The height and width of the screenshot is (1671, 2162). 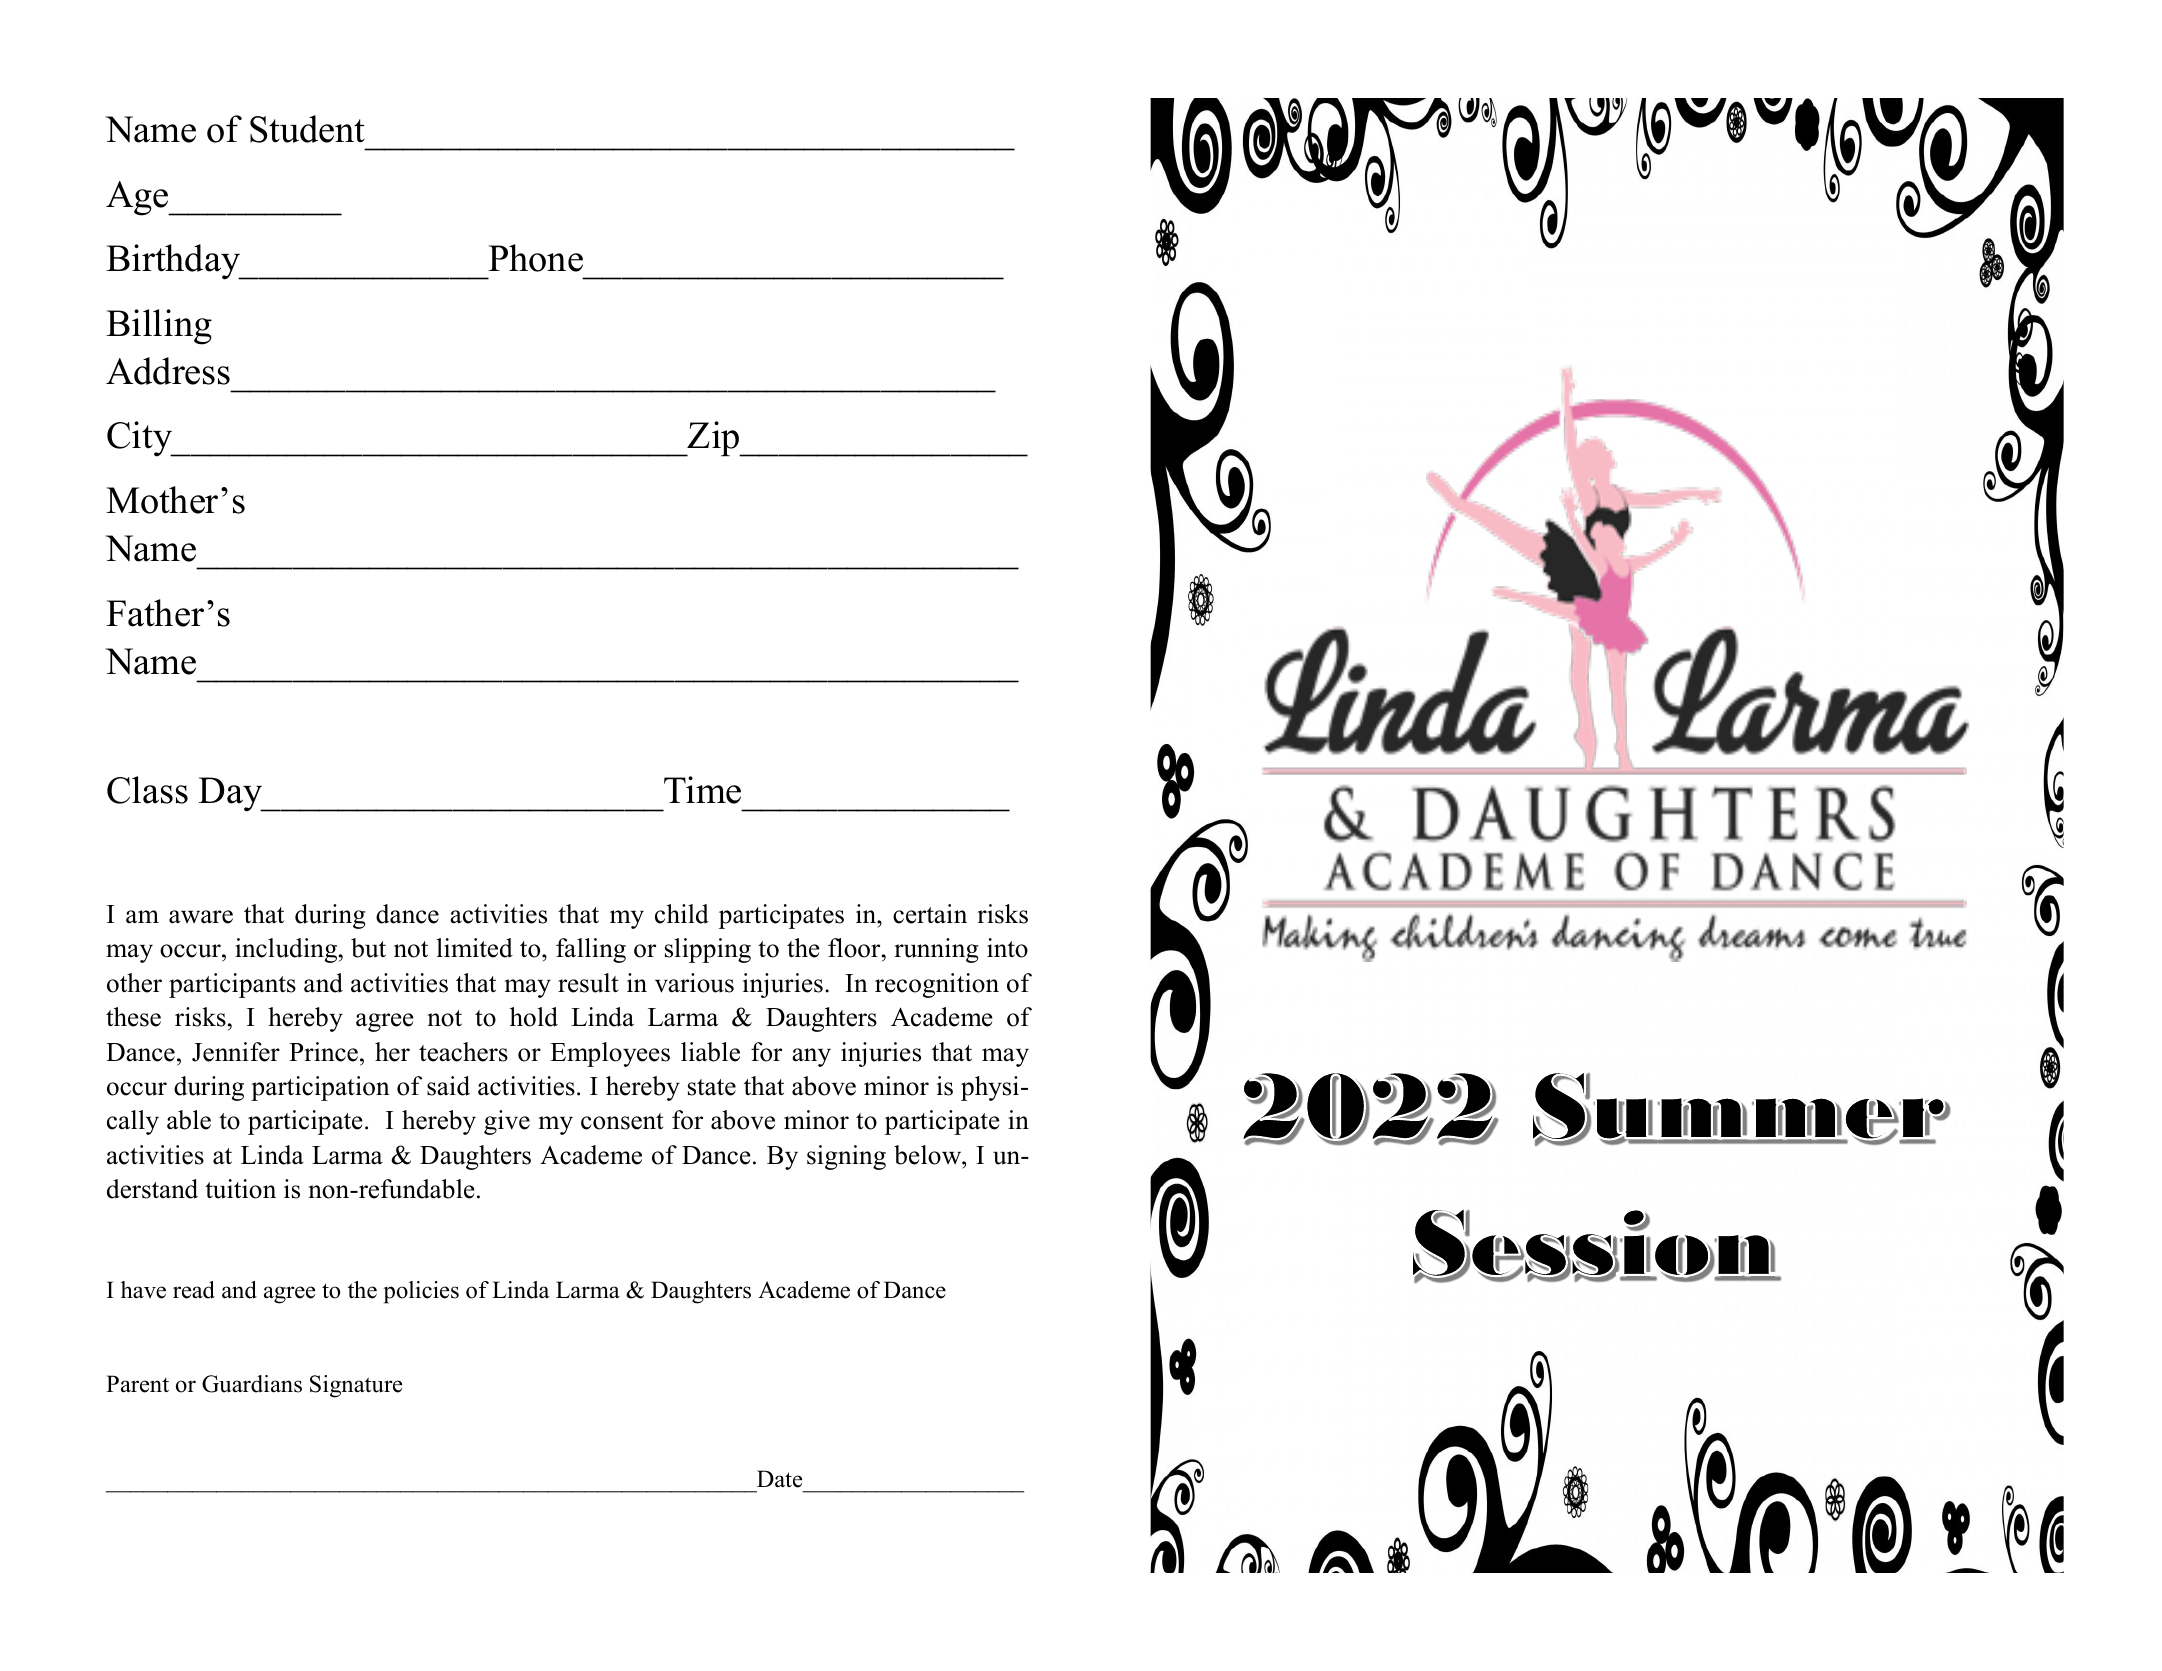 I want to click on state, so click(x=712, y=1087).
